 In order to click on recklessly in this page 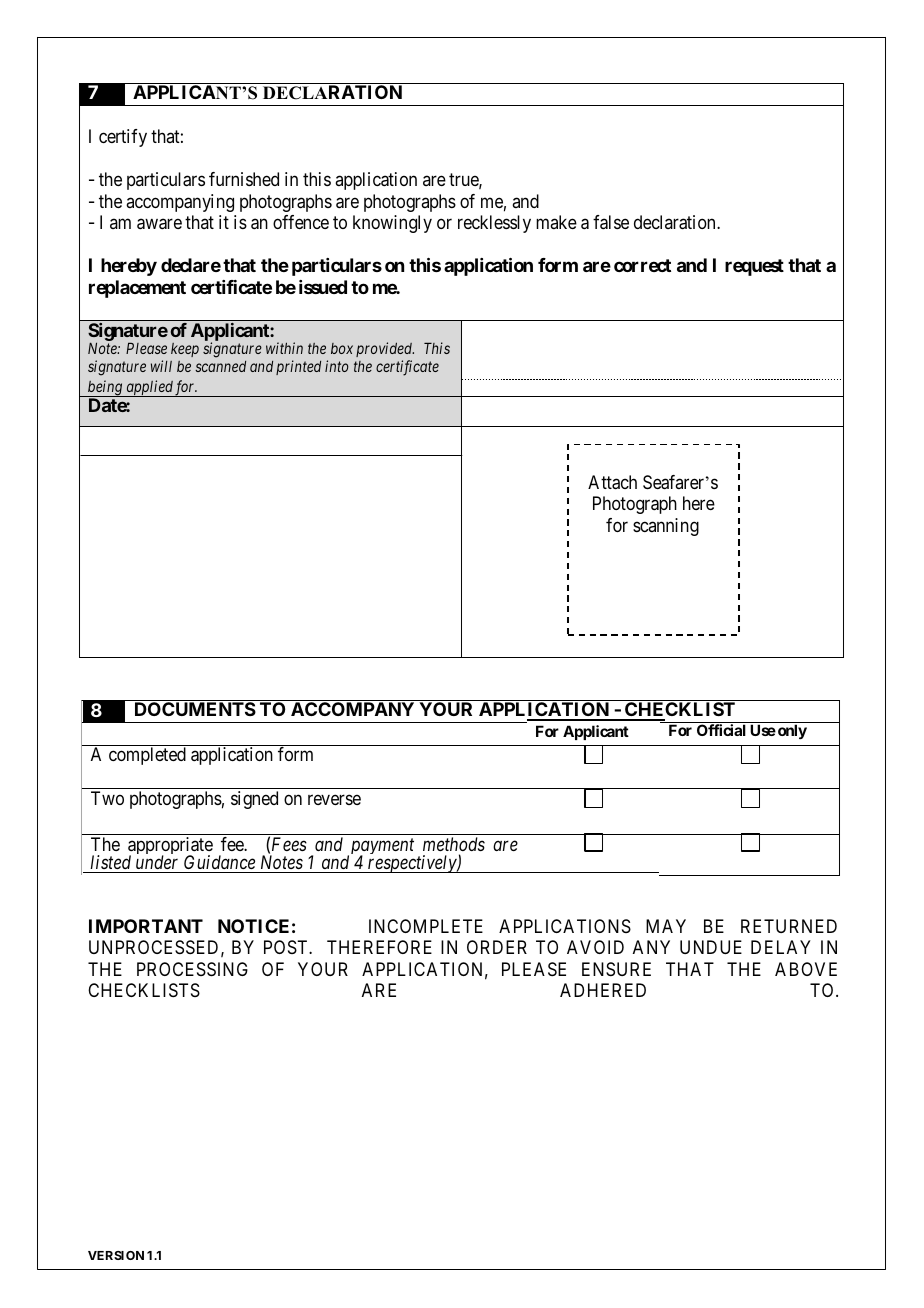, I will do `click(494, 224)`.
